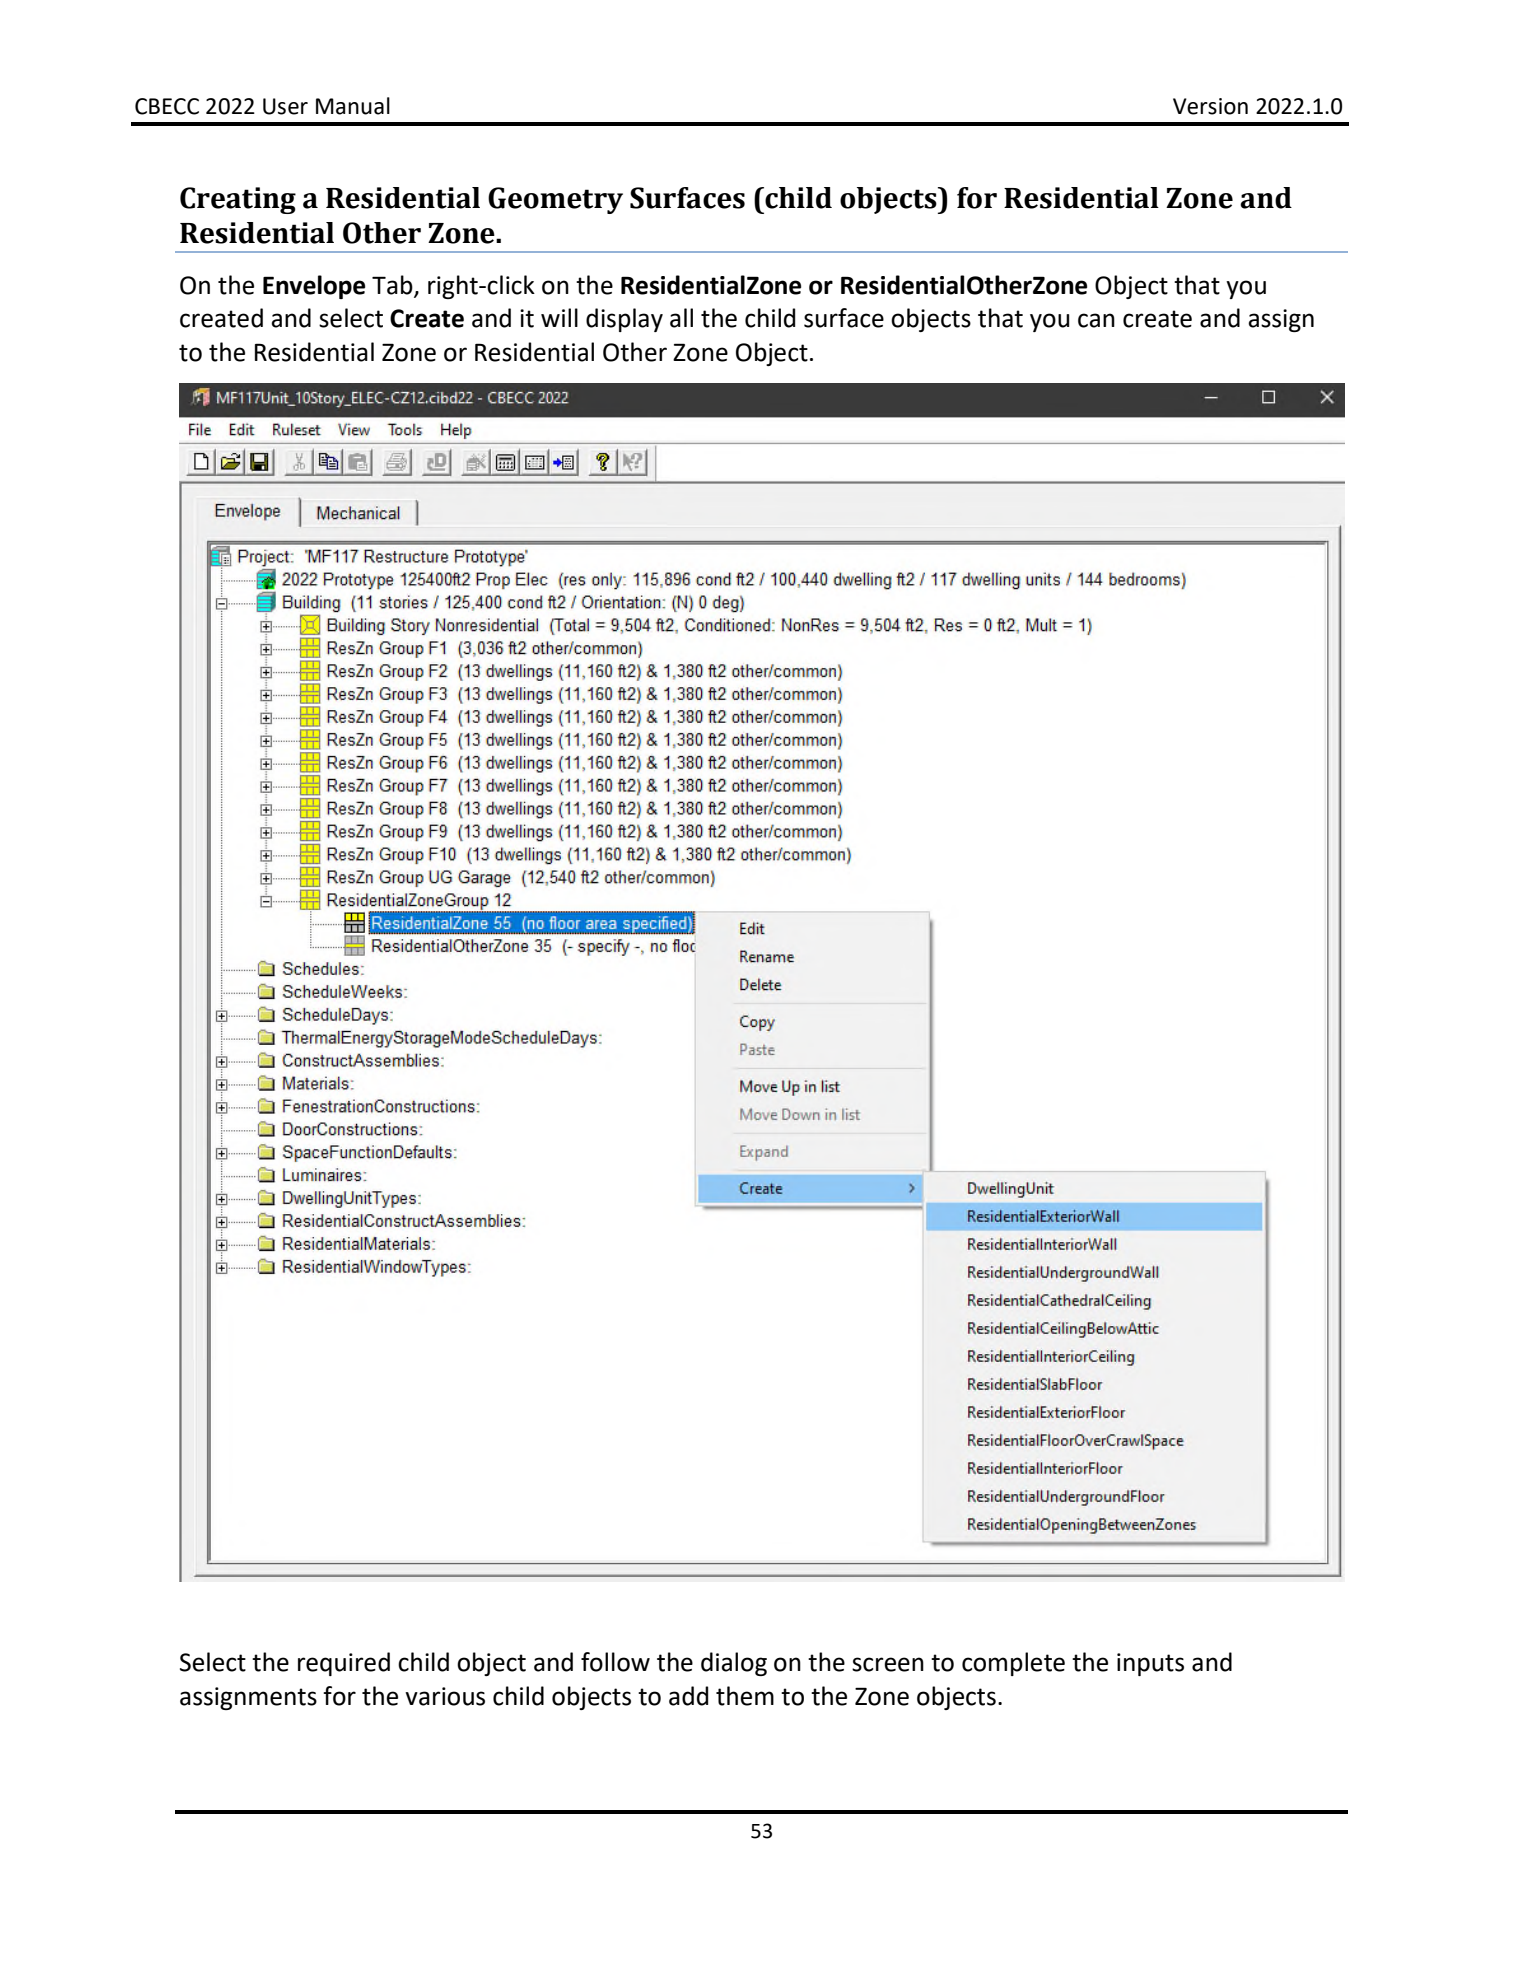 The image size is (1524, 1972). I want to click on will, so click(559, 317).
